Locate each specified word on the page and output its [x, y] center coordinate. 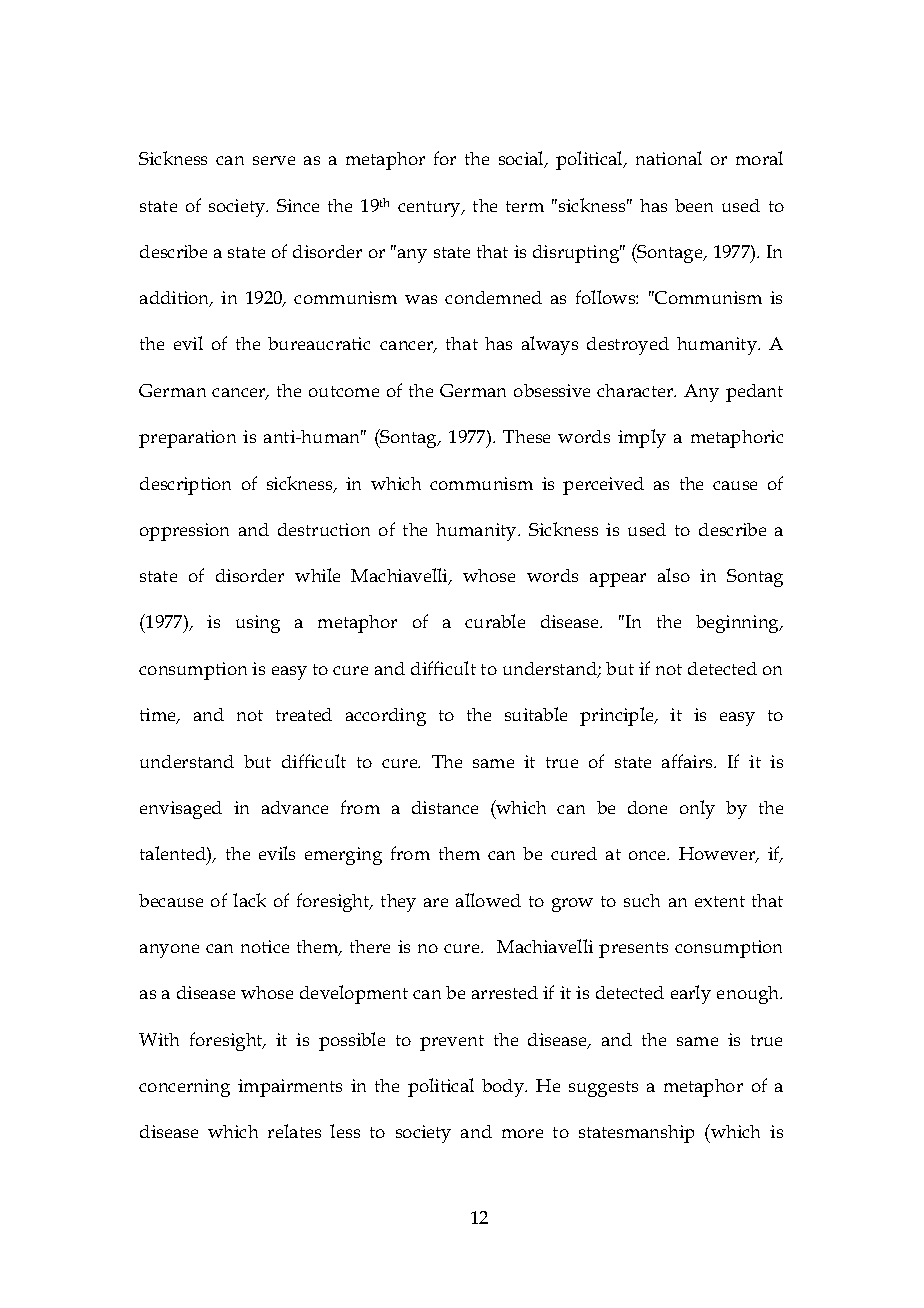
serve [274, 160]
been [694, 205]
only [697, 809]
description [185, 486]
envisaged [181, 810]
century [430, 209]
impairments [290, 1088]
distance [445, 807]
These [526, 436]
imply [642, 438]
